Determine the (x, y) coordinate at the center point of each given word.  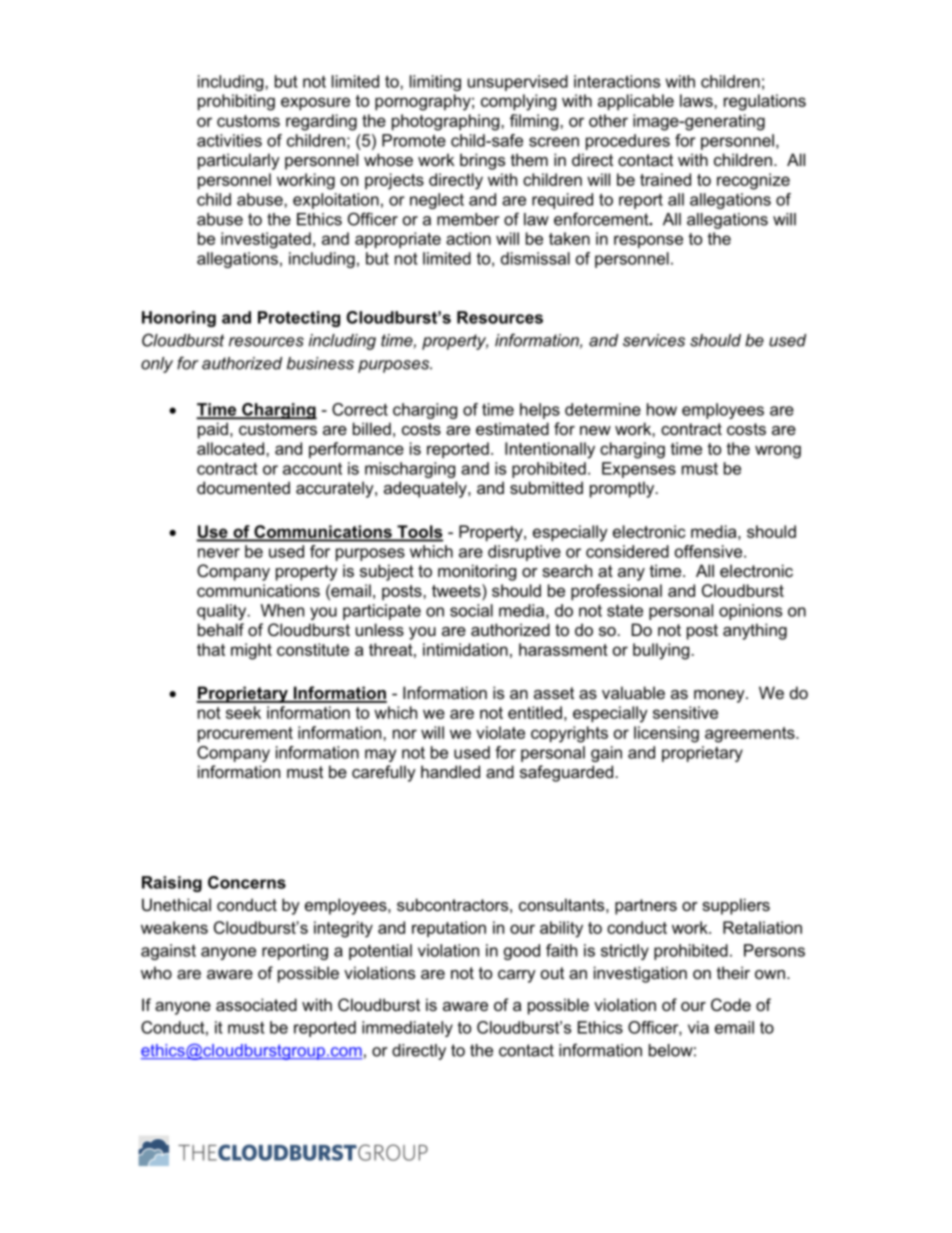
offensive (710, 551)
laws (697, 100)
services (654, 340)
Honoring (179, 319)
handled (450, 771)
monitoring (477, 572)
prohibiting (236, 102)
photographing (447, 122)
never (219, 553)
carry (517, 976)
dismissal (535, 258)
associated (256, 1004)
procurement (245, 734)
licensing (666, 734)
